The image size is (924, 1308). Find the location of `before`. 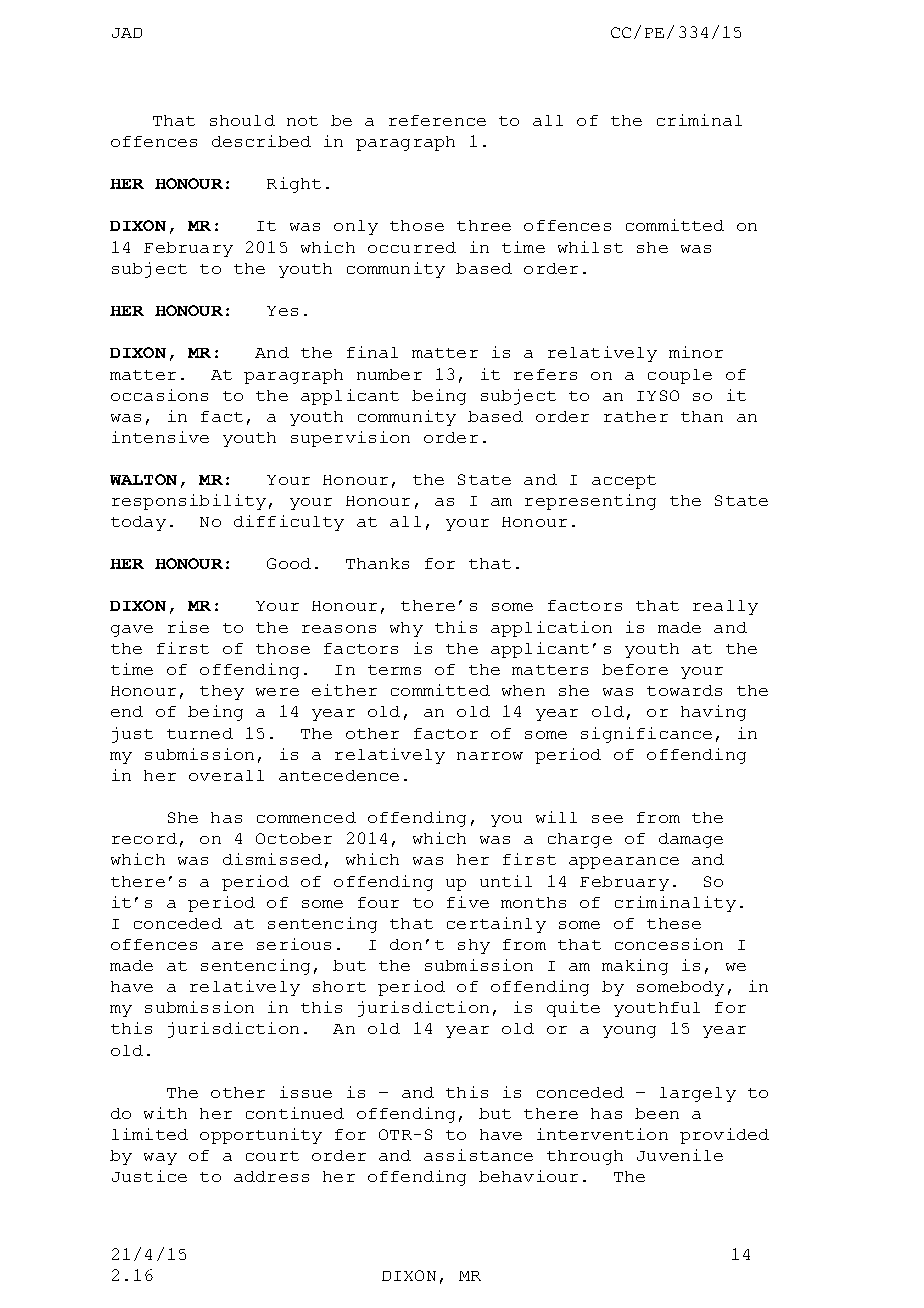

before is located at coordinates (635, 669).
